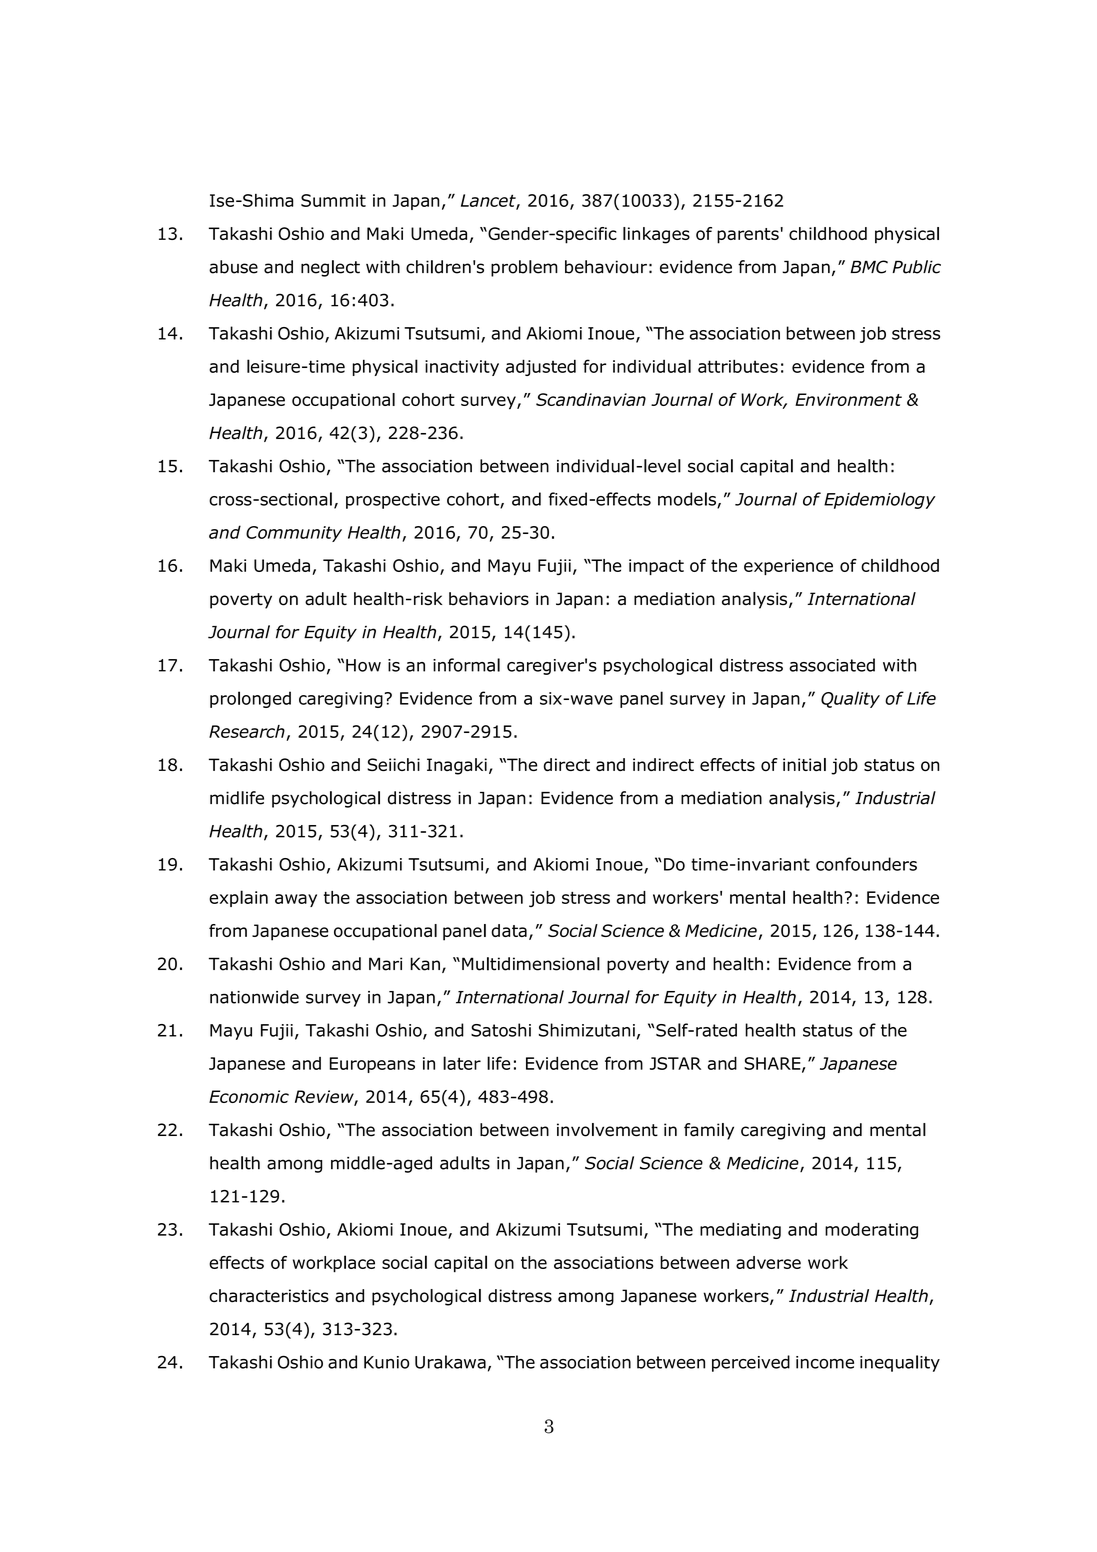 The height and width of the screenshot is (1552, 1097). I want to click on behaviour, so click(606, 267).
